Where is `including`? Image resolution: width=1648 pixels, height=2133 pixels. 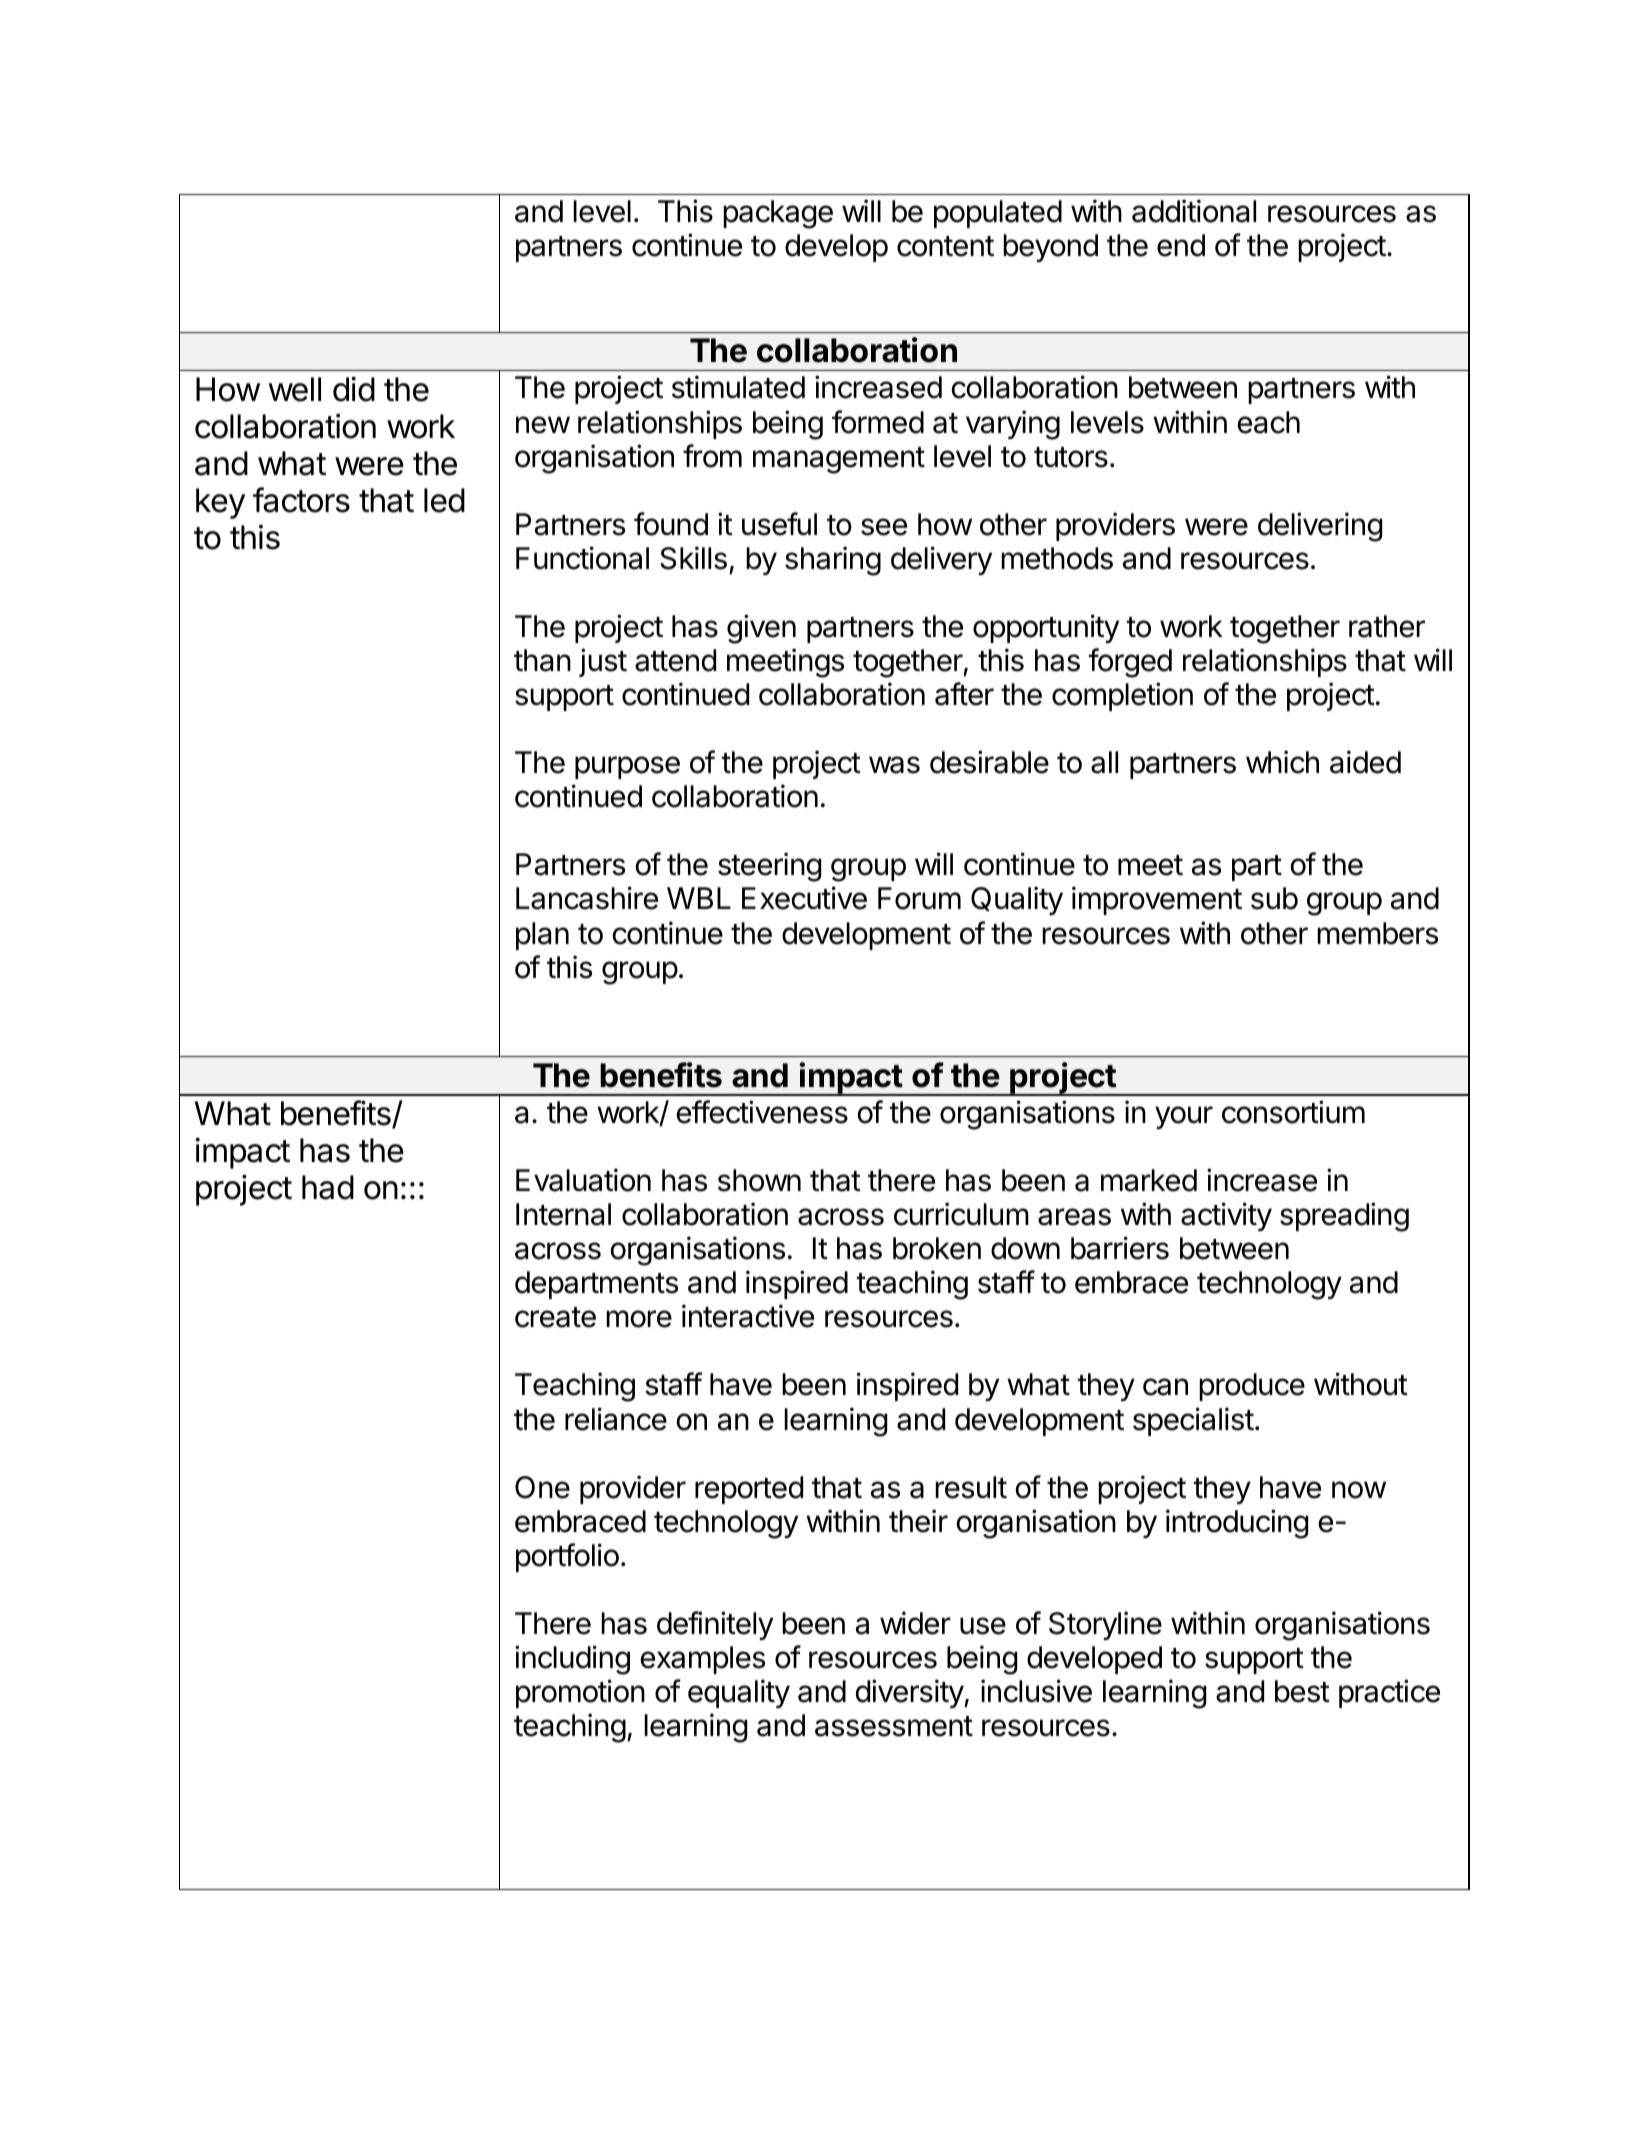
including is located at coordinates (572, 1660).
